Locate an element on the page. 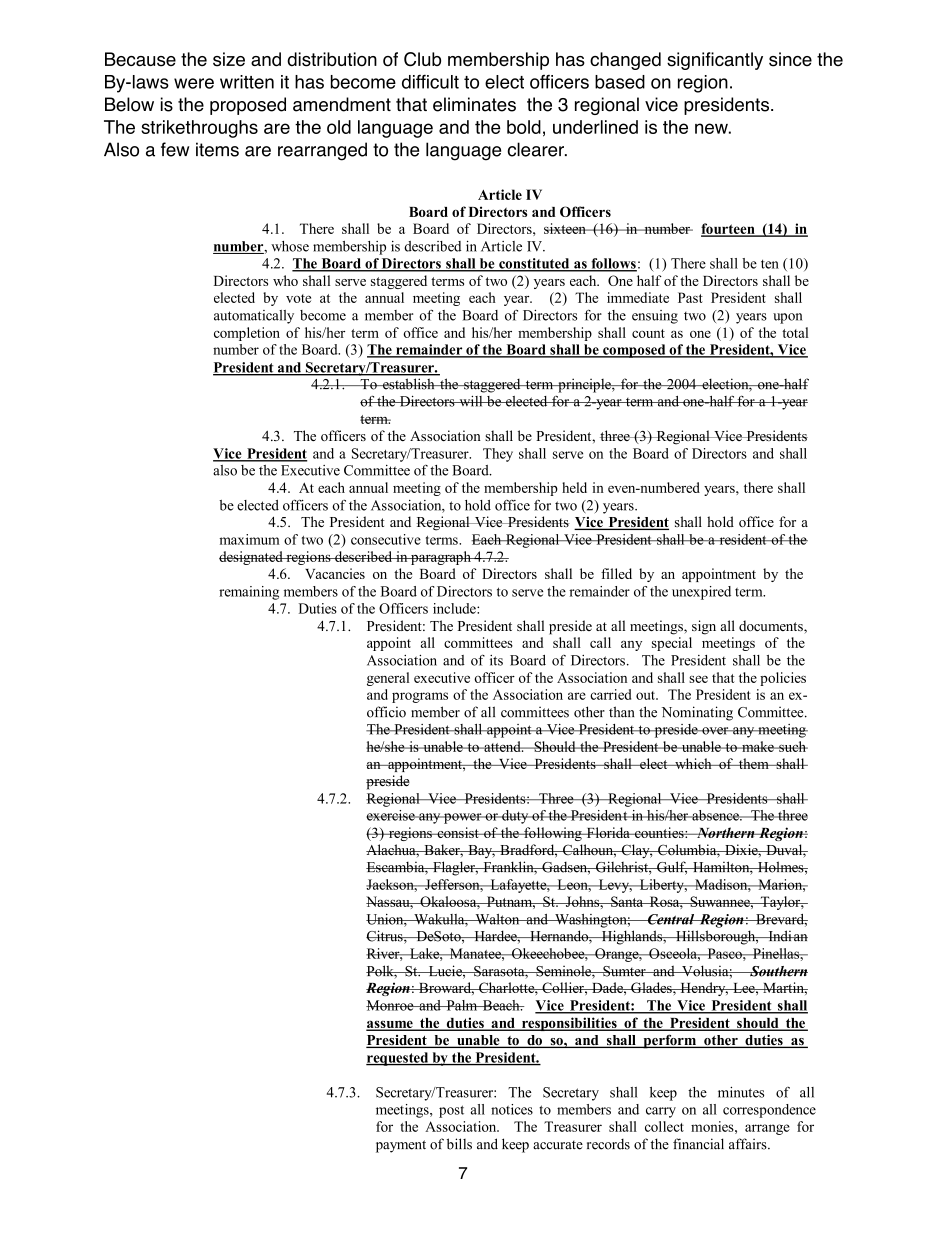 The image size is (952, 1233). unexpired is located at coordinates (701, 593).
